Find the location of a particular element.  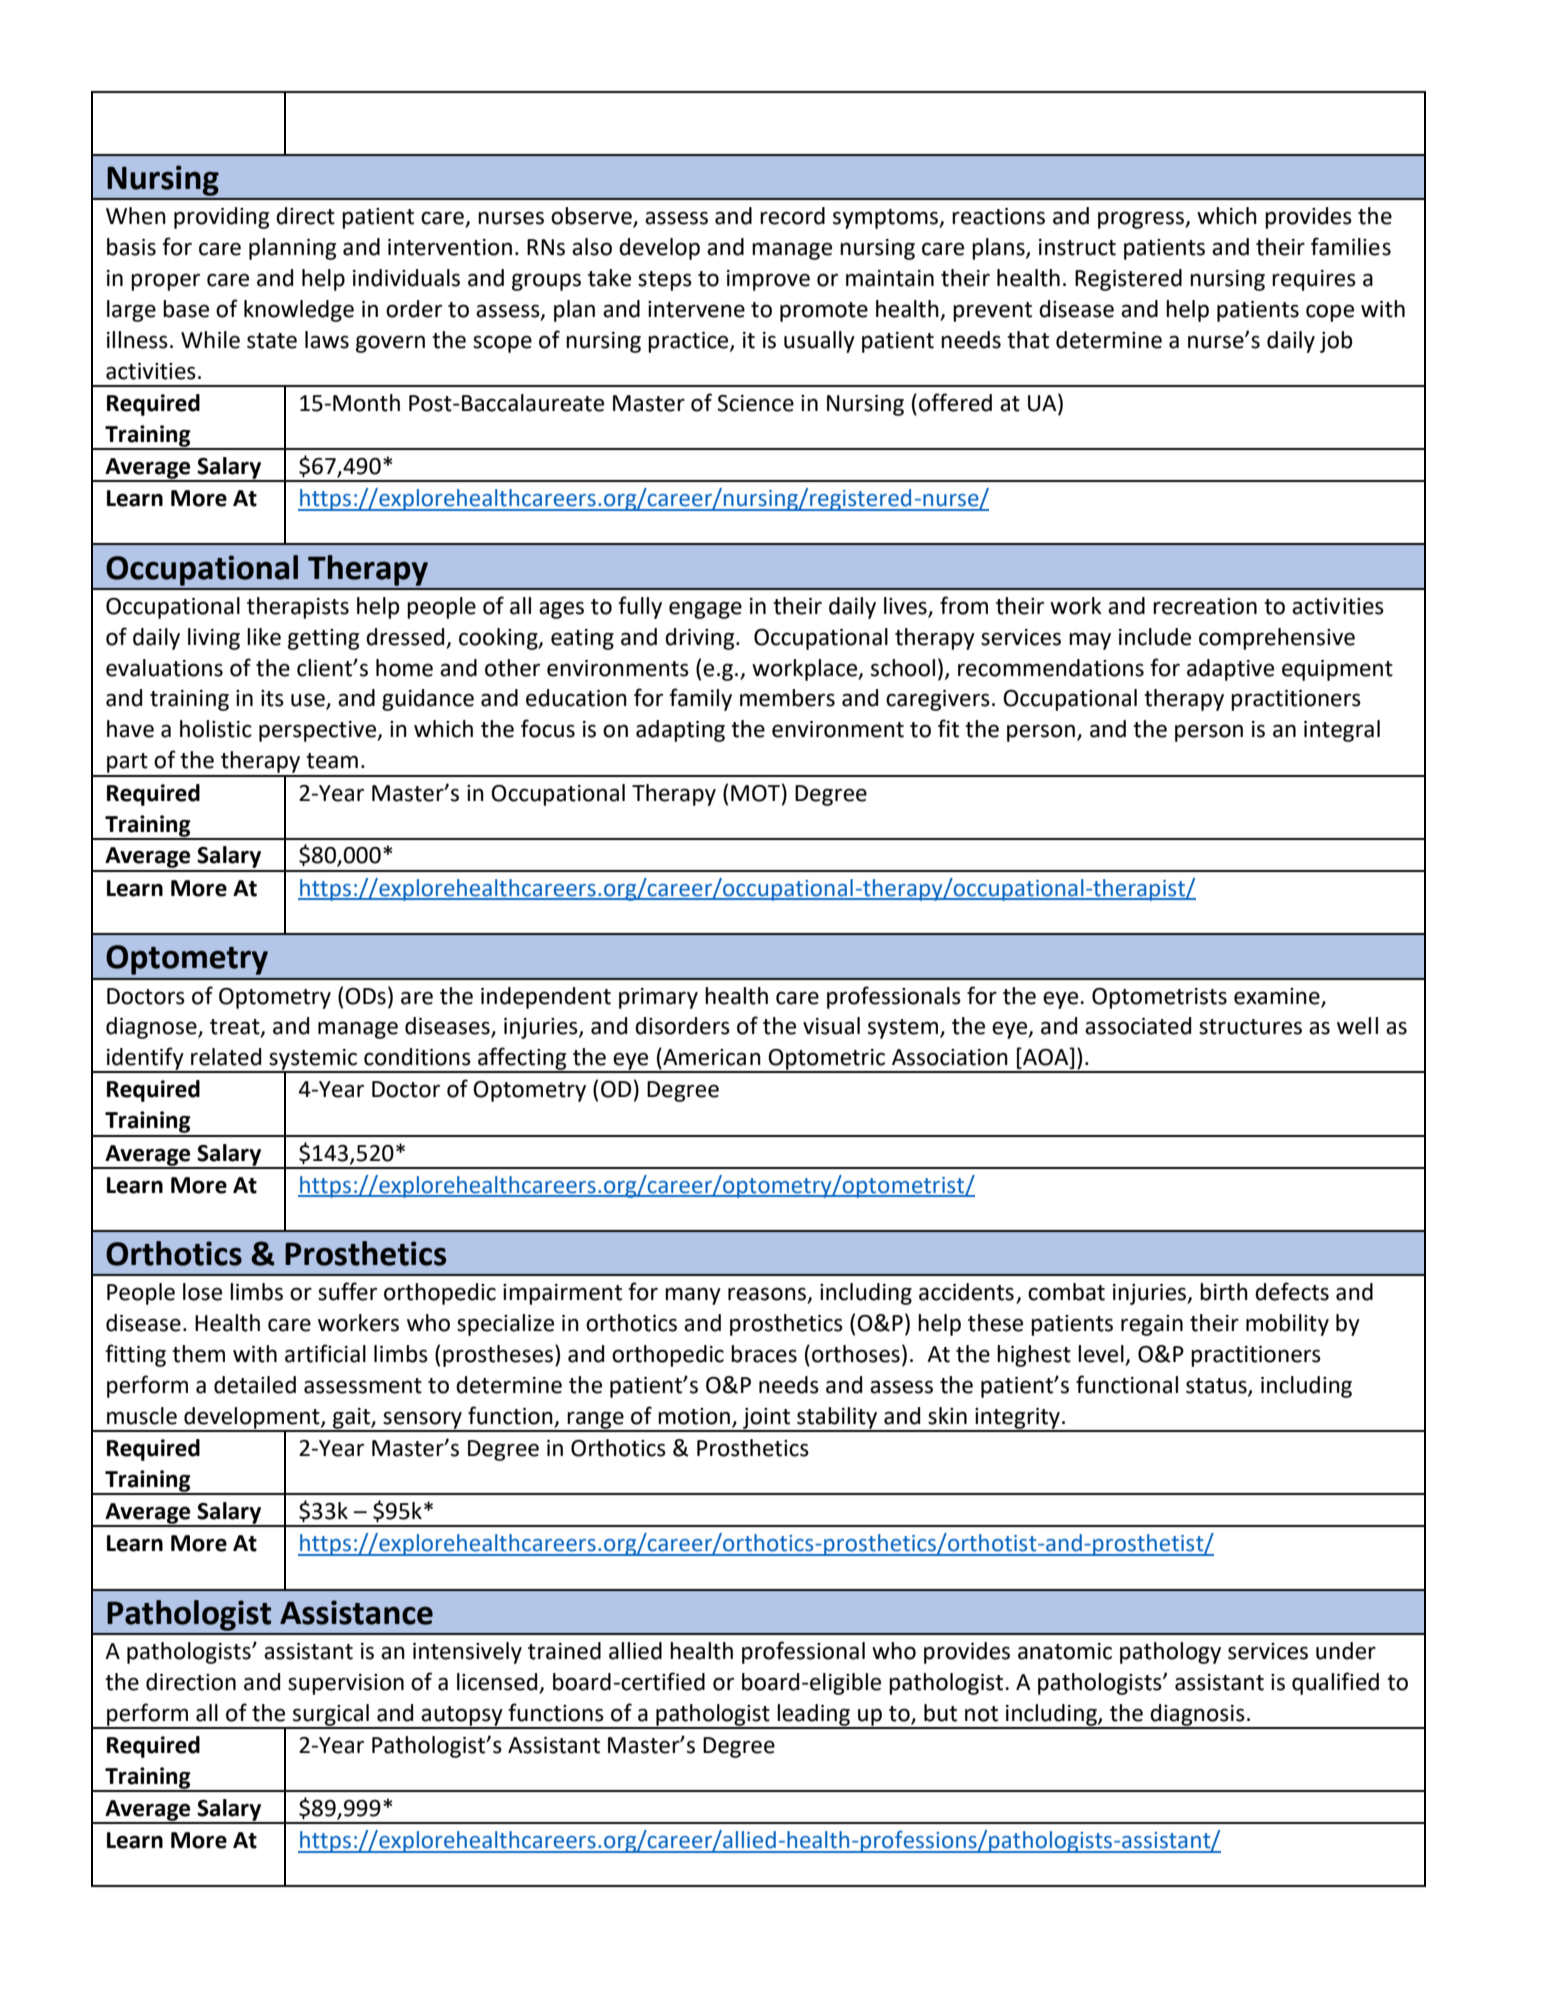

supervision is located at coordinates (346, 1684).
